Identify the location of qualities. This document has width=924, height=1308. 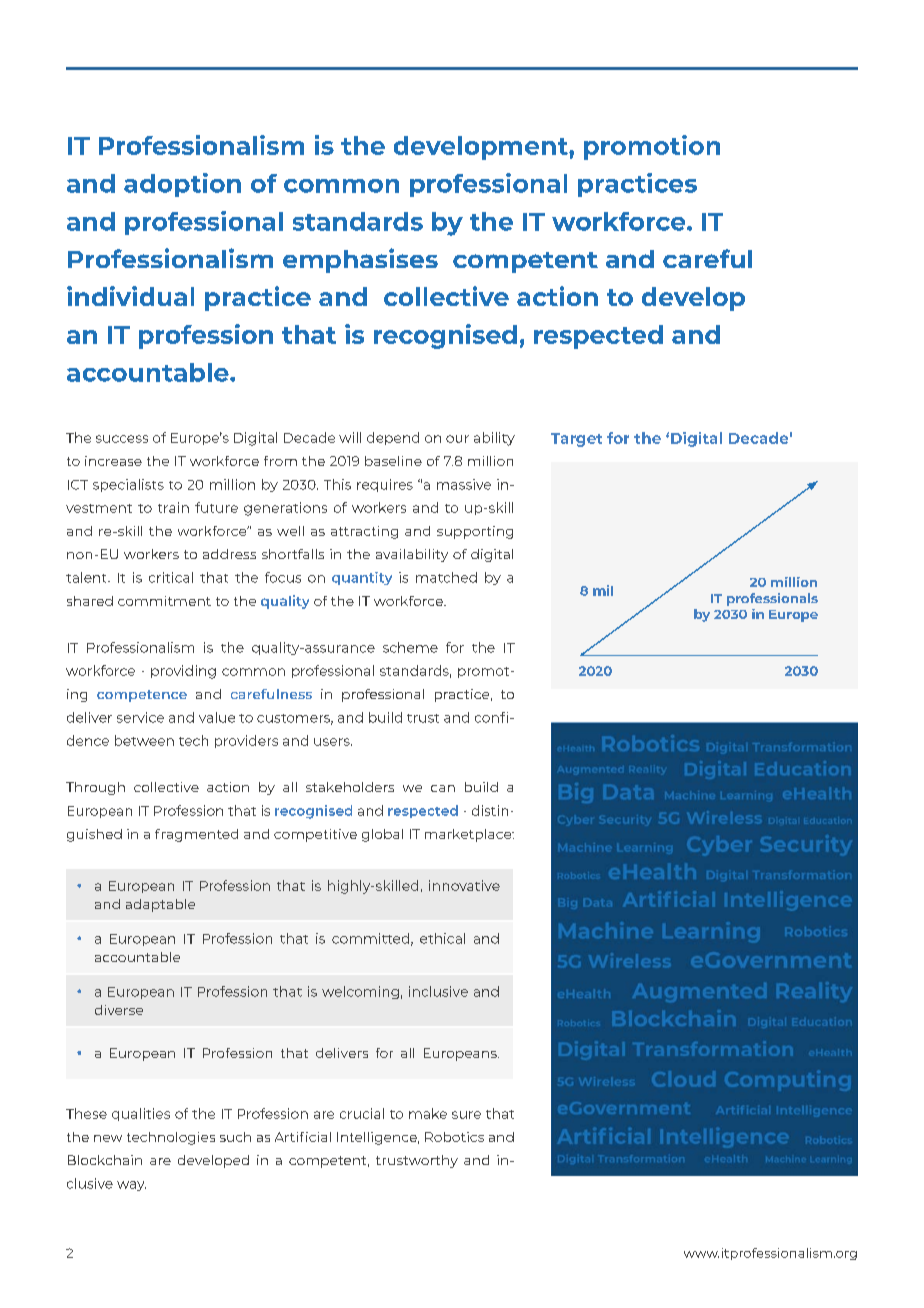
(141, 1114).
